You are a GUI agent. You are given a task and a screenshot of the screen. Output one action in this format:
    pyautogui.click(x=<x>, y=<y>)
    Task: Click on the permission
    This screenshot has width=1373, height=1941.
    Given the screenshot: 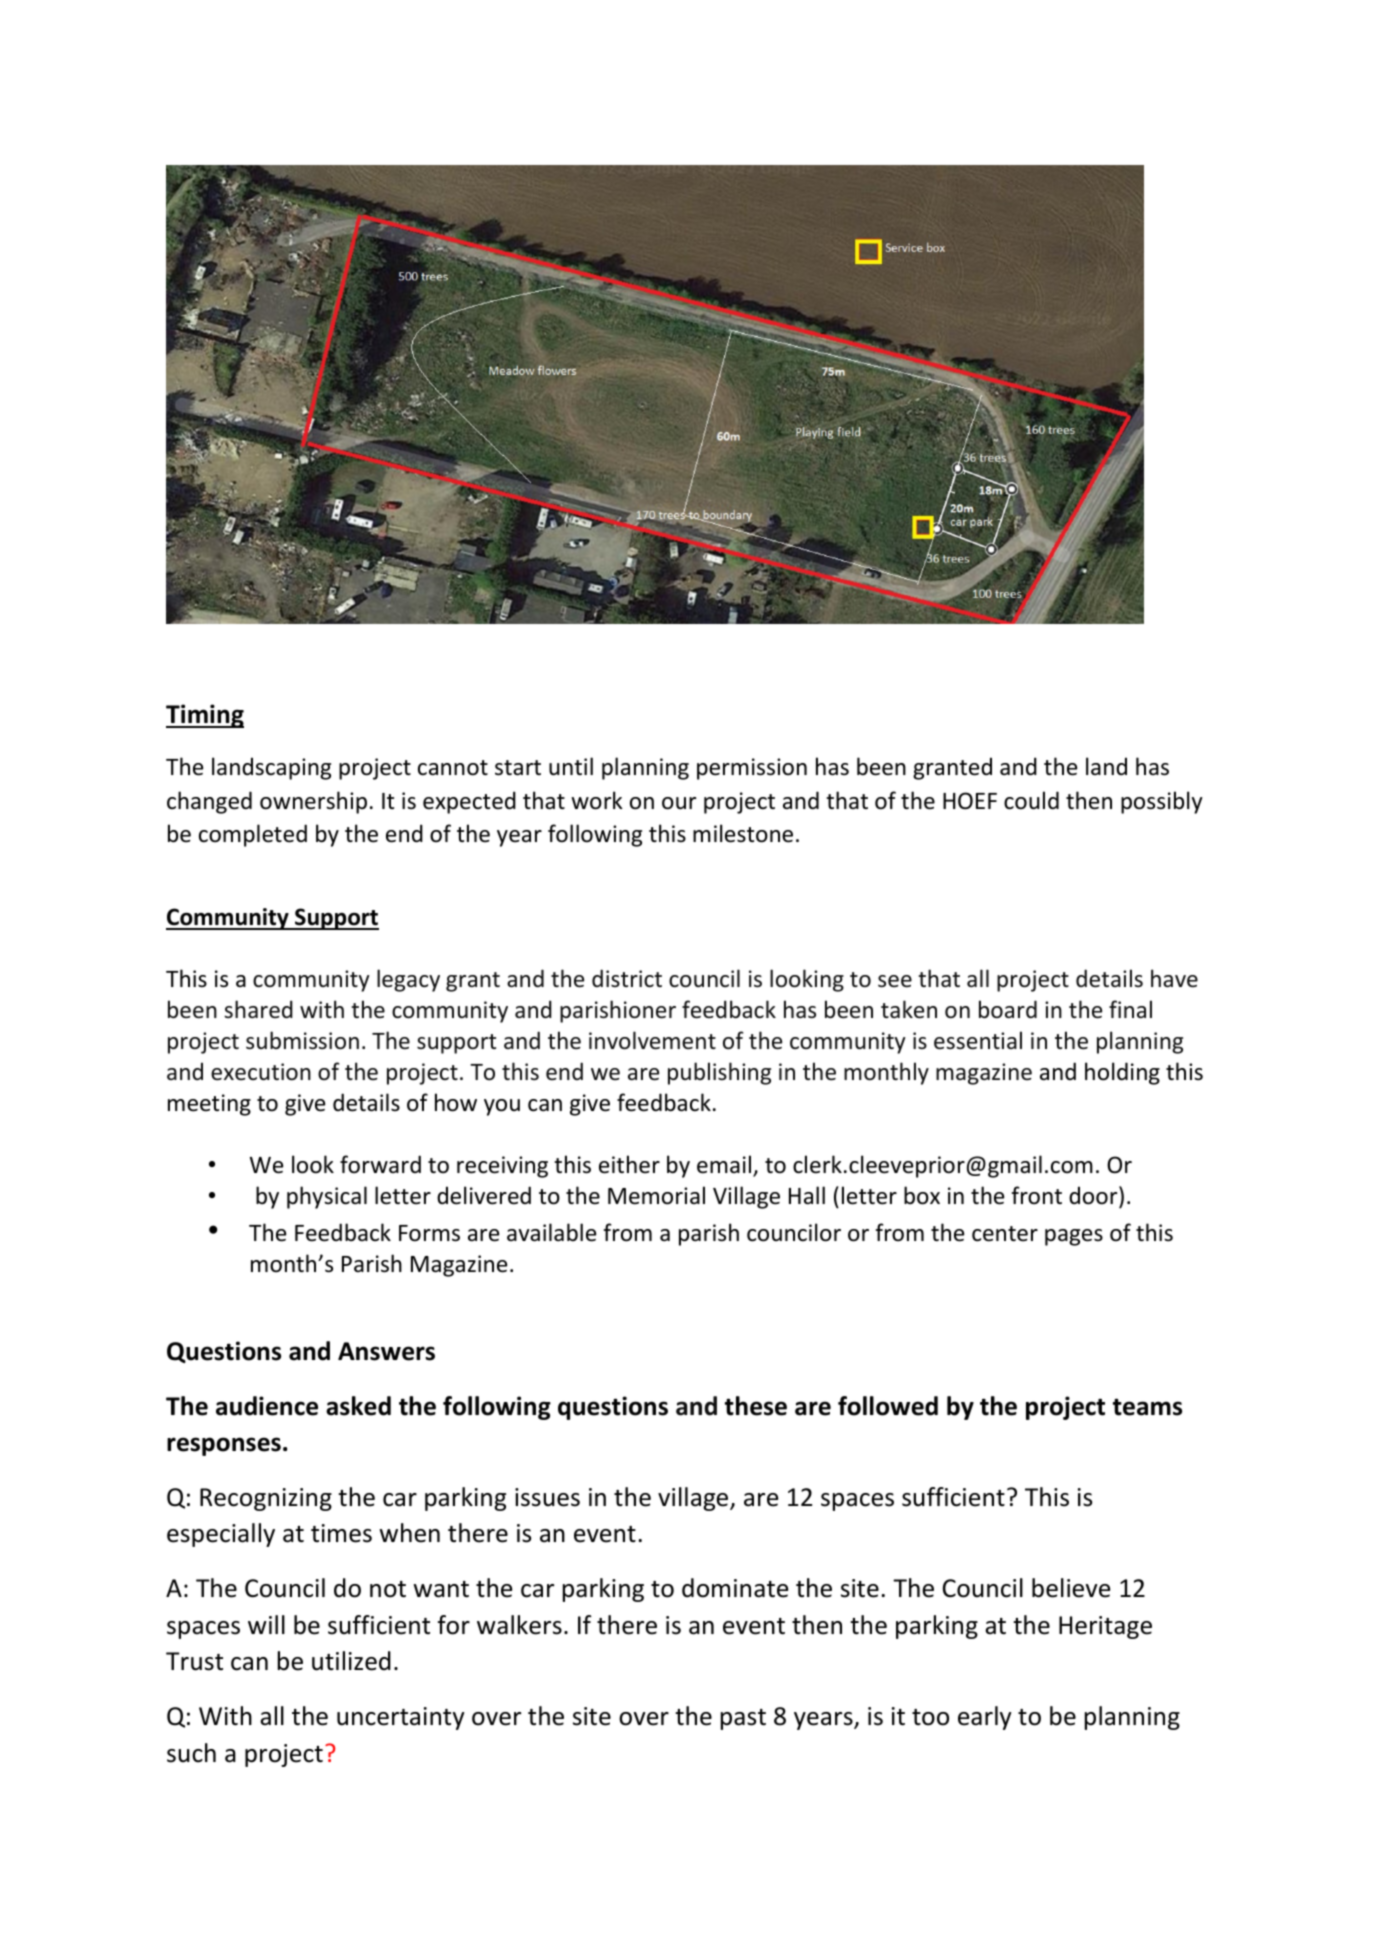 What is the action you would take?
    pyautogui.click(x=752, y=769)
